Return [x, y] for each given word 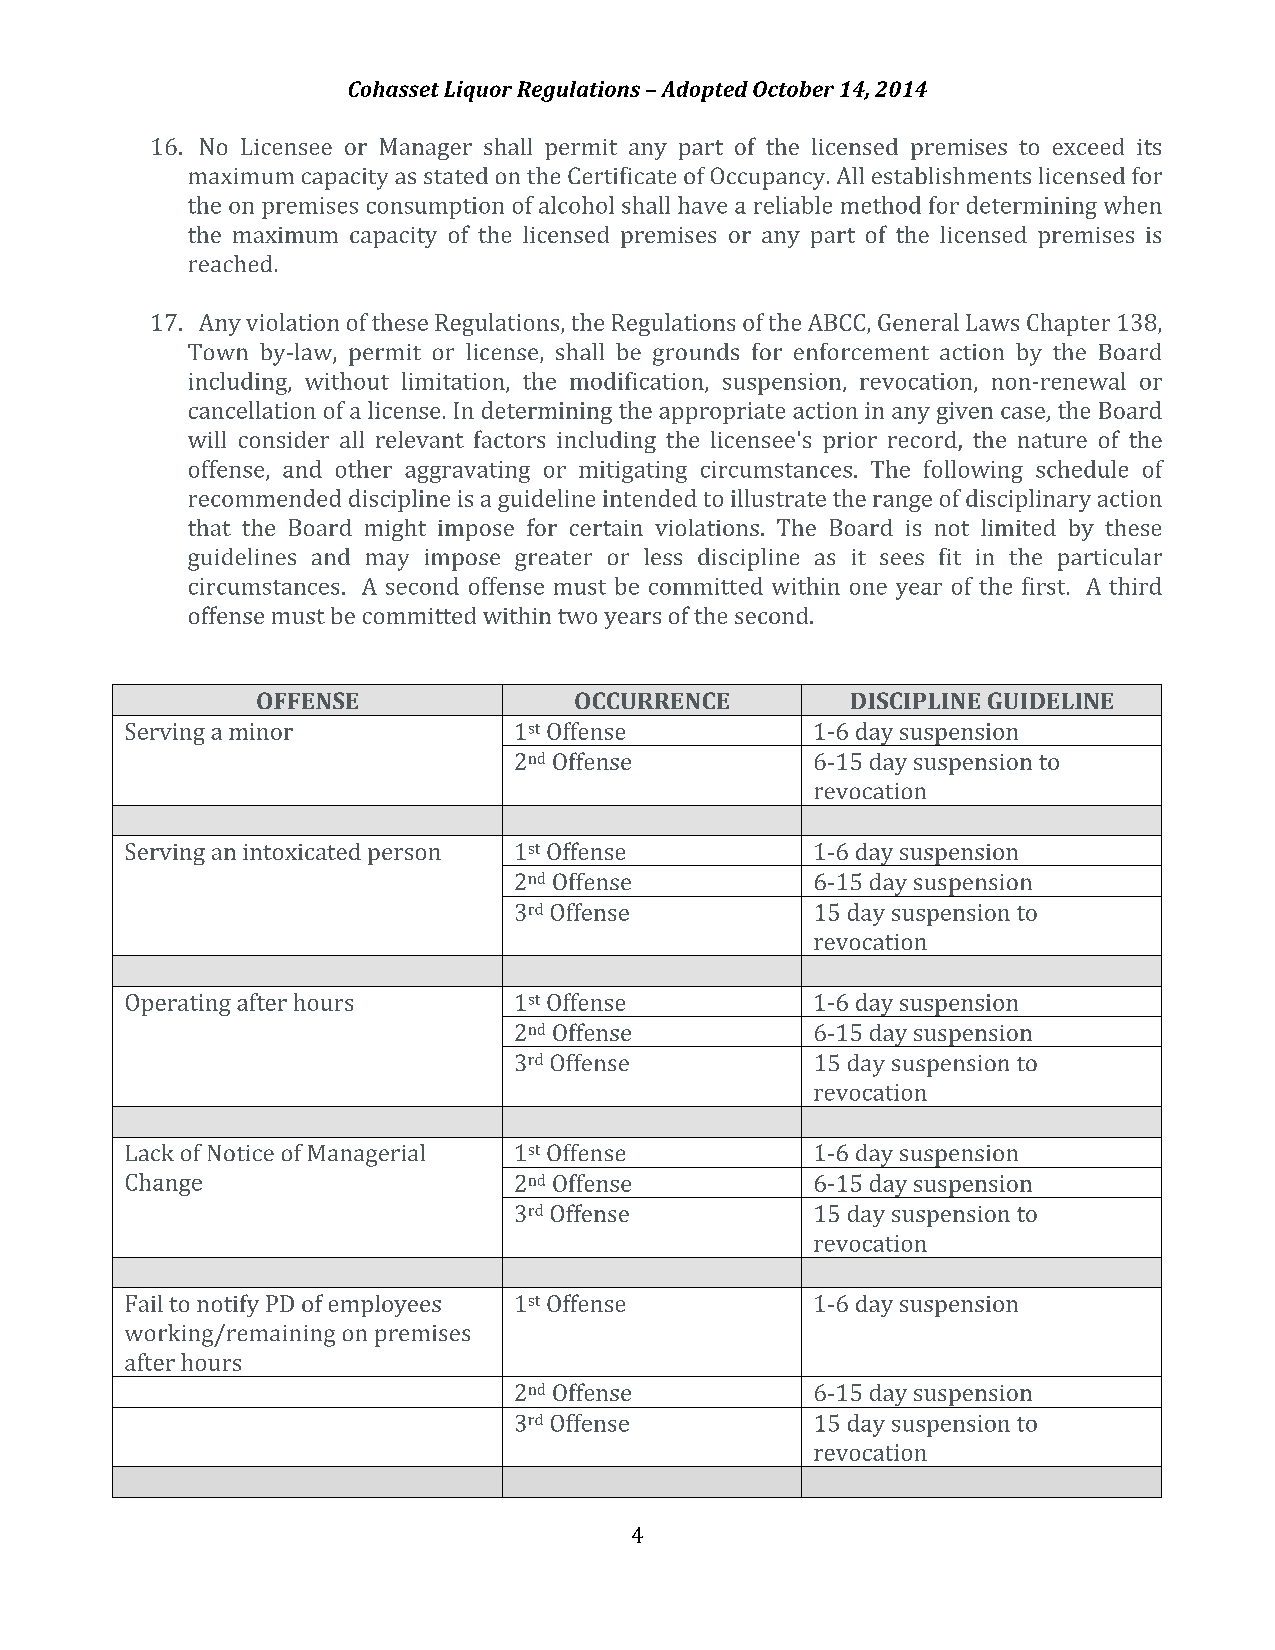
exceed [1088, 146]
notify [228, 1305]
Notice [241, 1153]
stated [456, 175]
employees [385, 1306]
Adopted [704, 91]
